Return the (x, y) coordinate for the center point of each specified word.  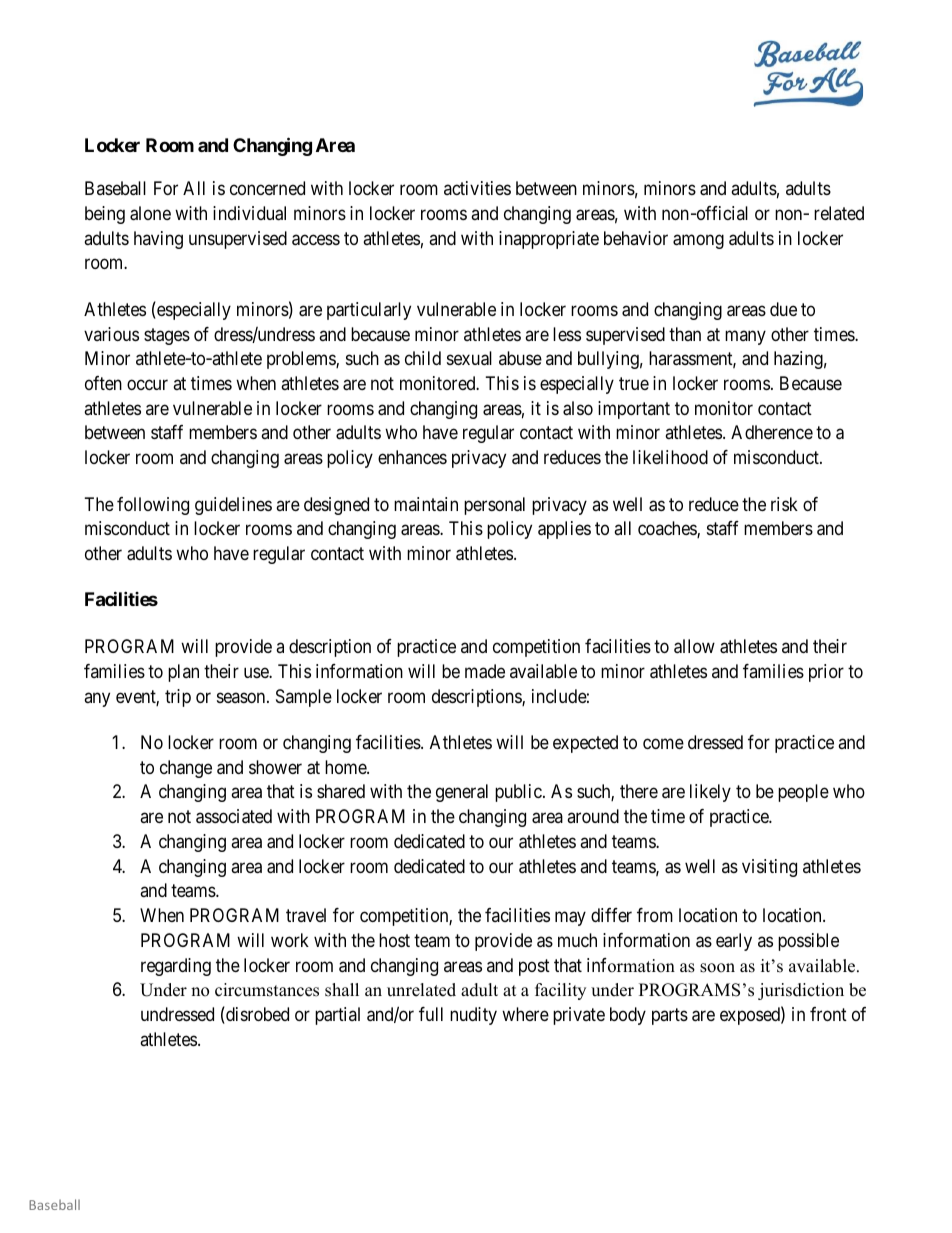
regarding (176, 967)
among (698, 241)
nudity (473, 1016)
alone (150, 213)
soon (717, 968)
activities (477, 188)
